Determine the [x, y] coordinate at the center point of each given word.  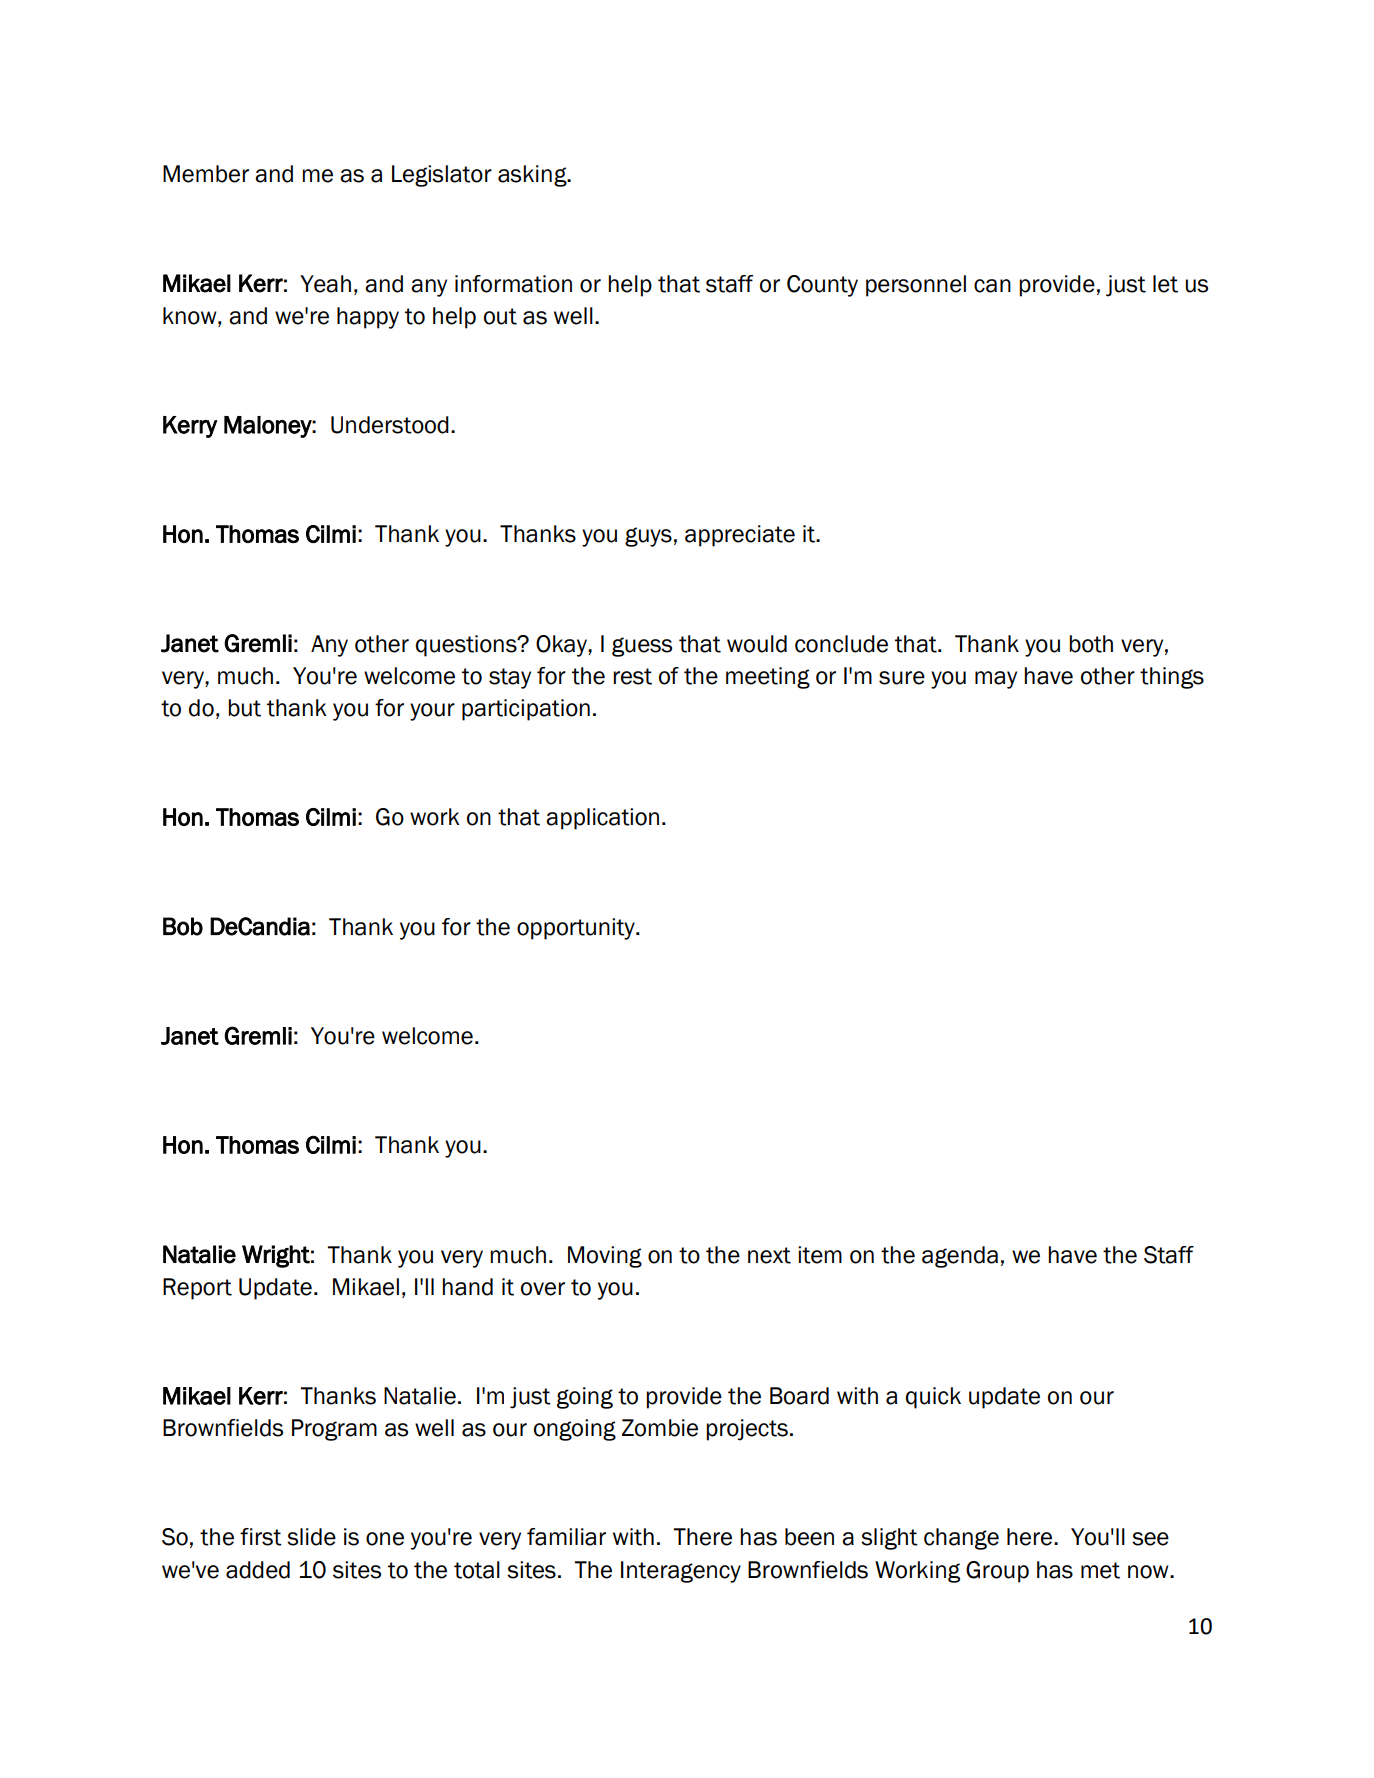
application [602, 819]
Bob [183, 926]
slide [311, 1537]
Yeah [325, 284]
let [1165, 284]
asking [533, 176]
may [996, 680]
